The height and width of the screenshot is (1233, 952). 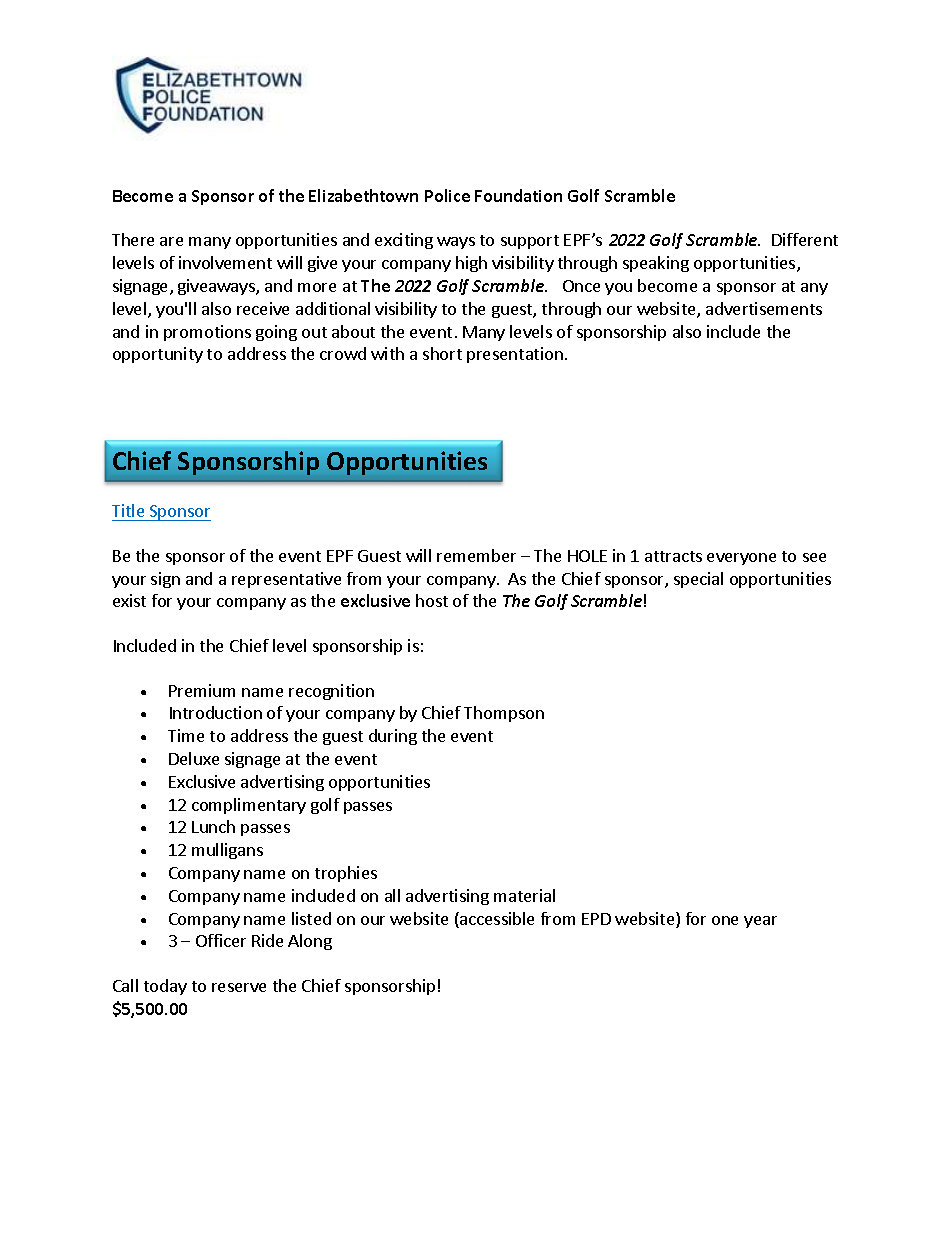 What do you see at coordinates (447, 195) in the screenshot?
I see `Police` at bounding box center [447, 195].
